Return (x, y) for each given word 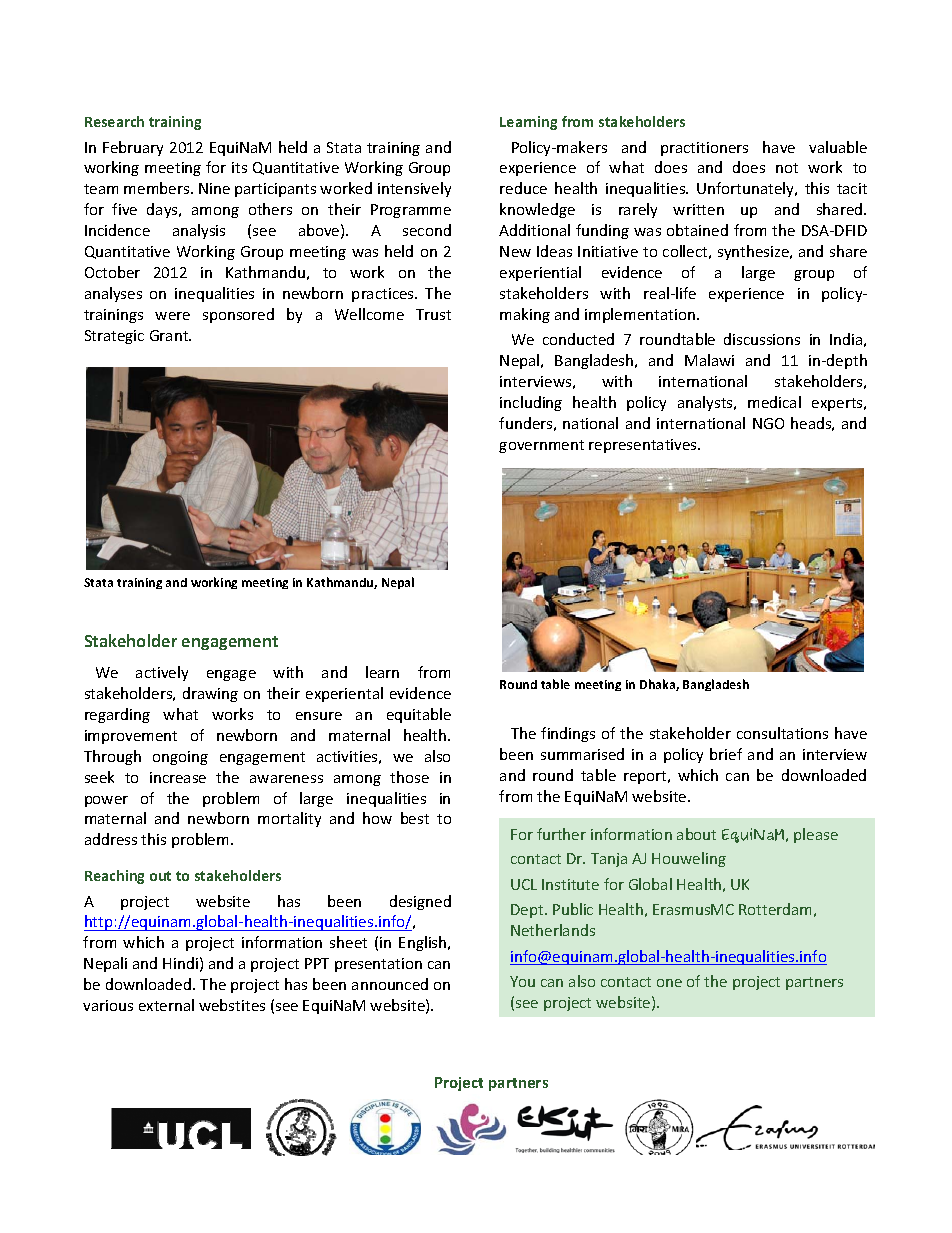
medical (774, 402)
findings (568, 734)
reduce (523, 188)
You (522, 981)
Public (573, 909)
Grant (170, 335)
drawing (210, 694)
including (531, 403)
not (787, 168)
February (133, 148)
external (166, 1005)
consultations (782, 733)
